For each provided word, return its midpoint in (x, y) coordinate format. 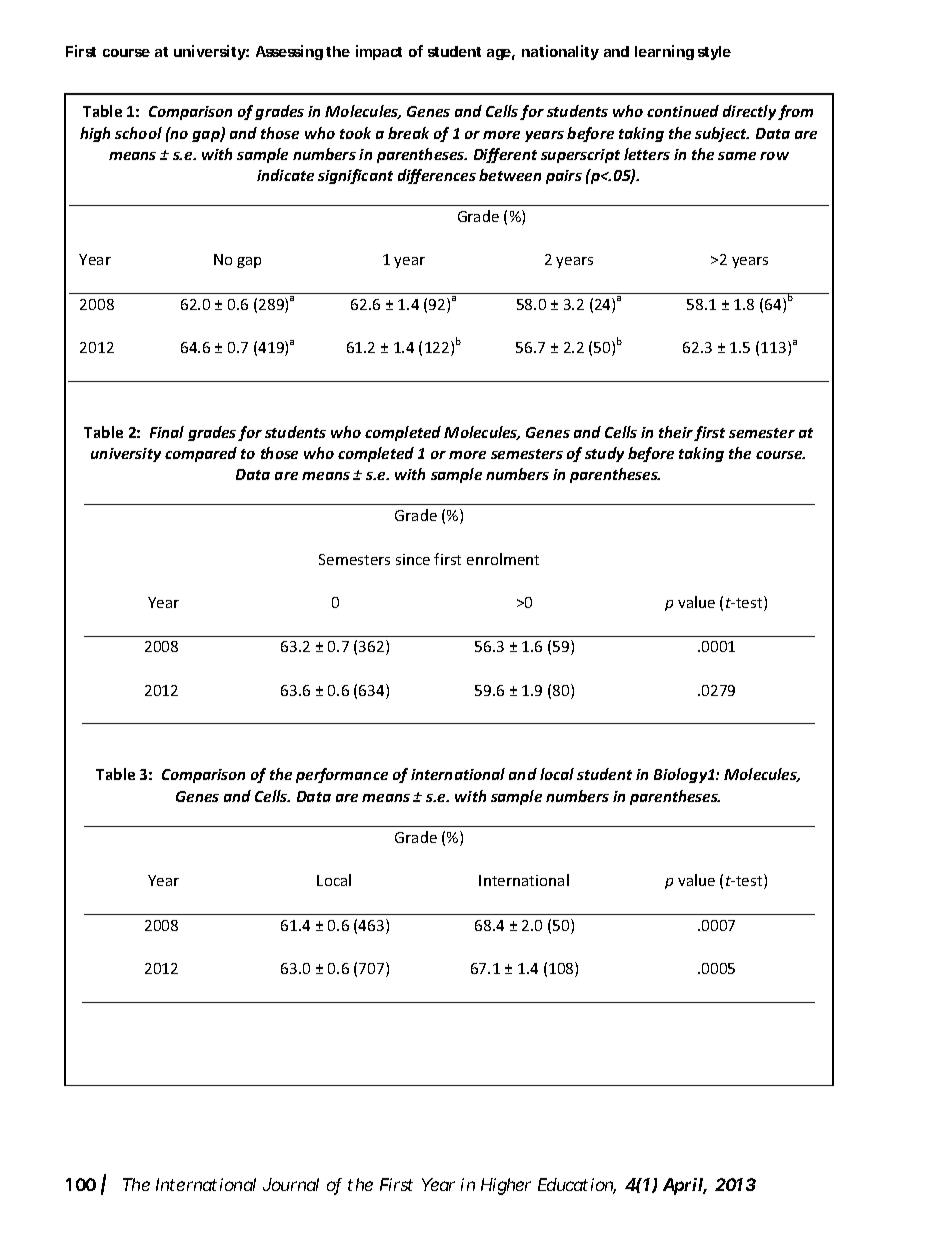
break (408, 133)
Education (577, 1186)
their (677, 433)
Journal (291, 1184)
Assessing (289, 52)
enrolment (503, 559)
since (413, 559)
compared (201, 454)
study (604, 454)
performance (342, 775)
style (714, 53)
